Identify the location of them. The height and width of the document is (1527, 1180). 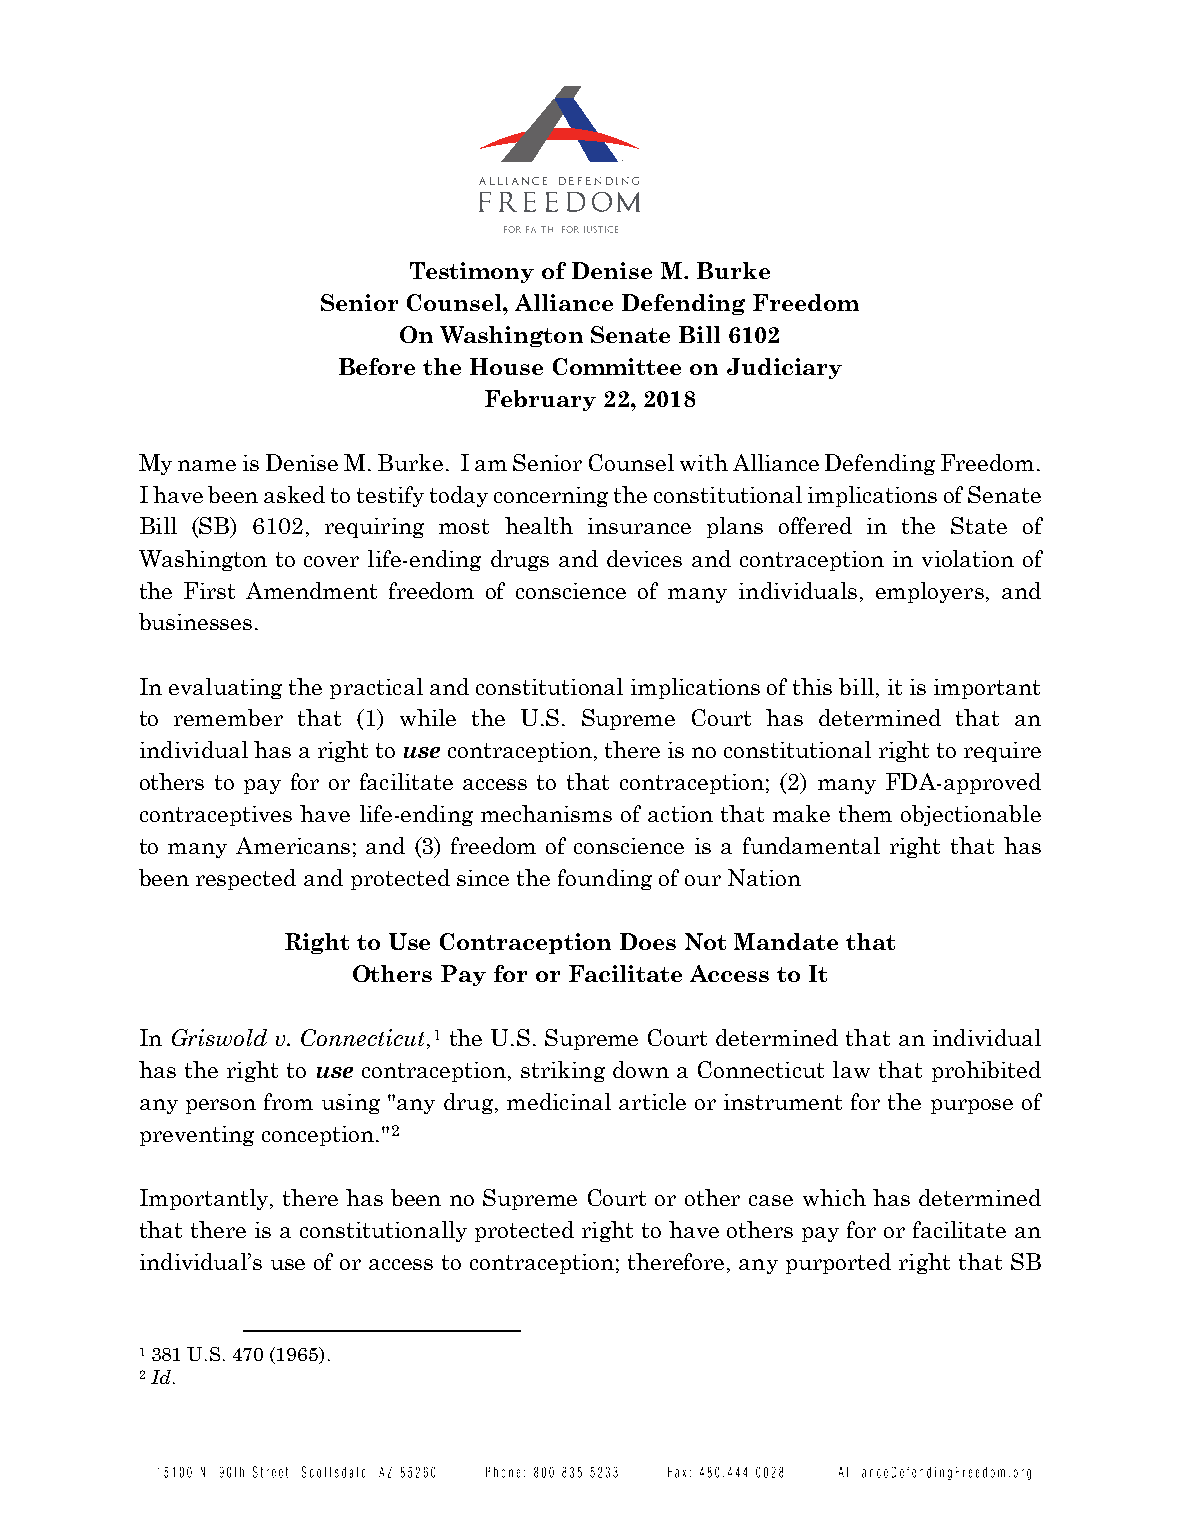
(865, 813).
